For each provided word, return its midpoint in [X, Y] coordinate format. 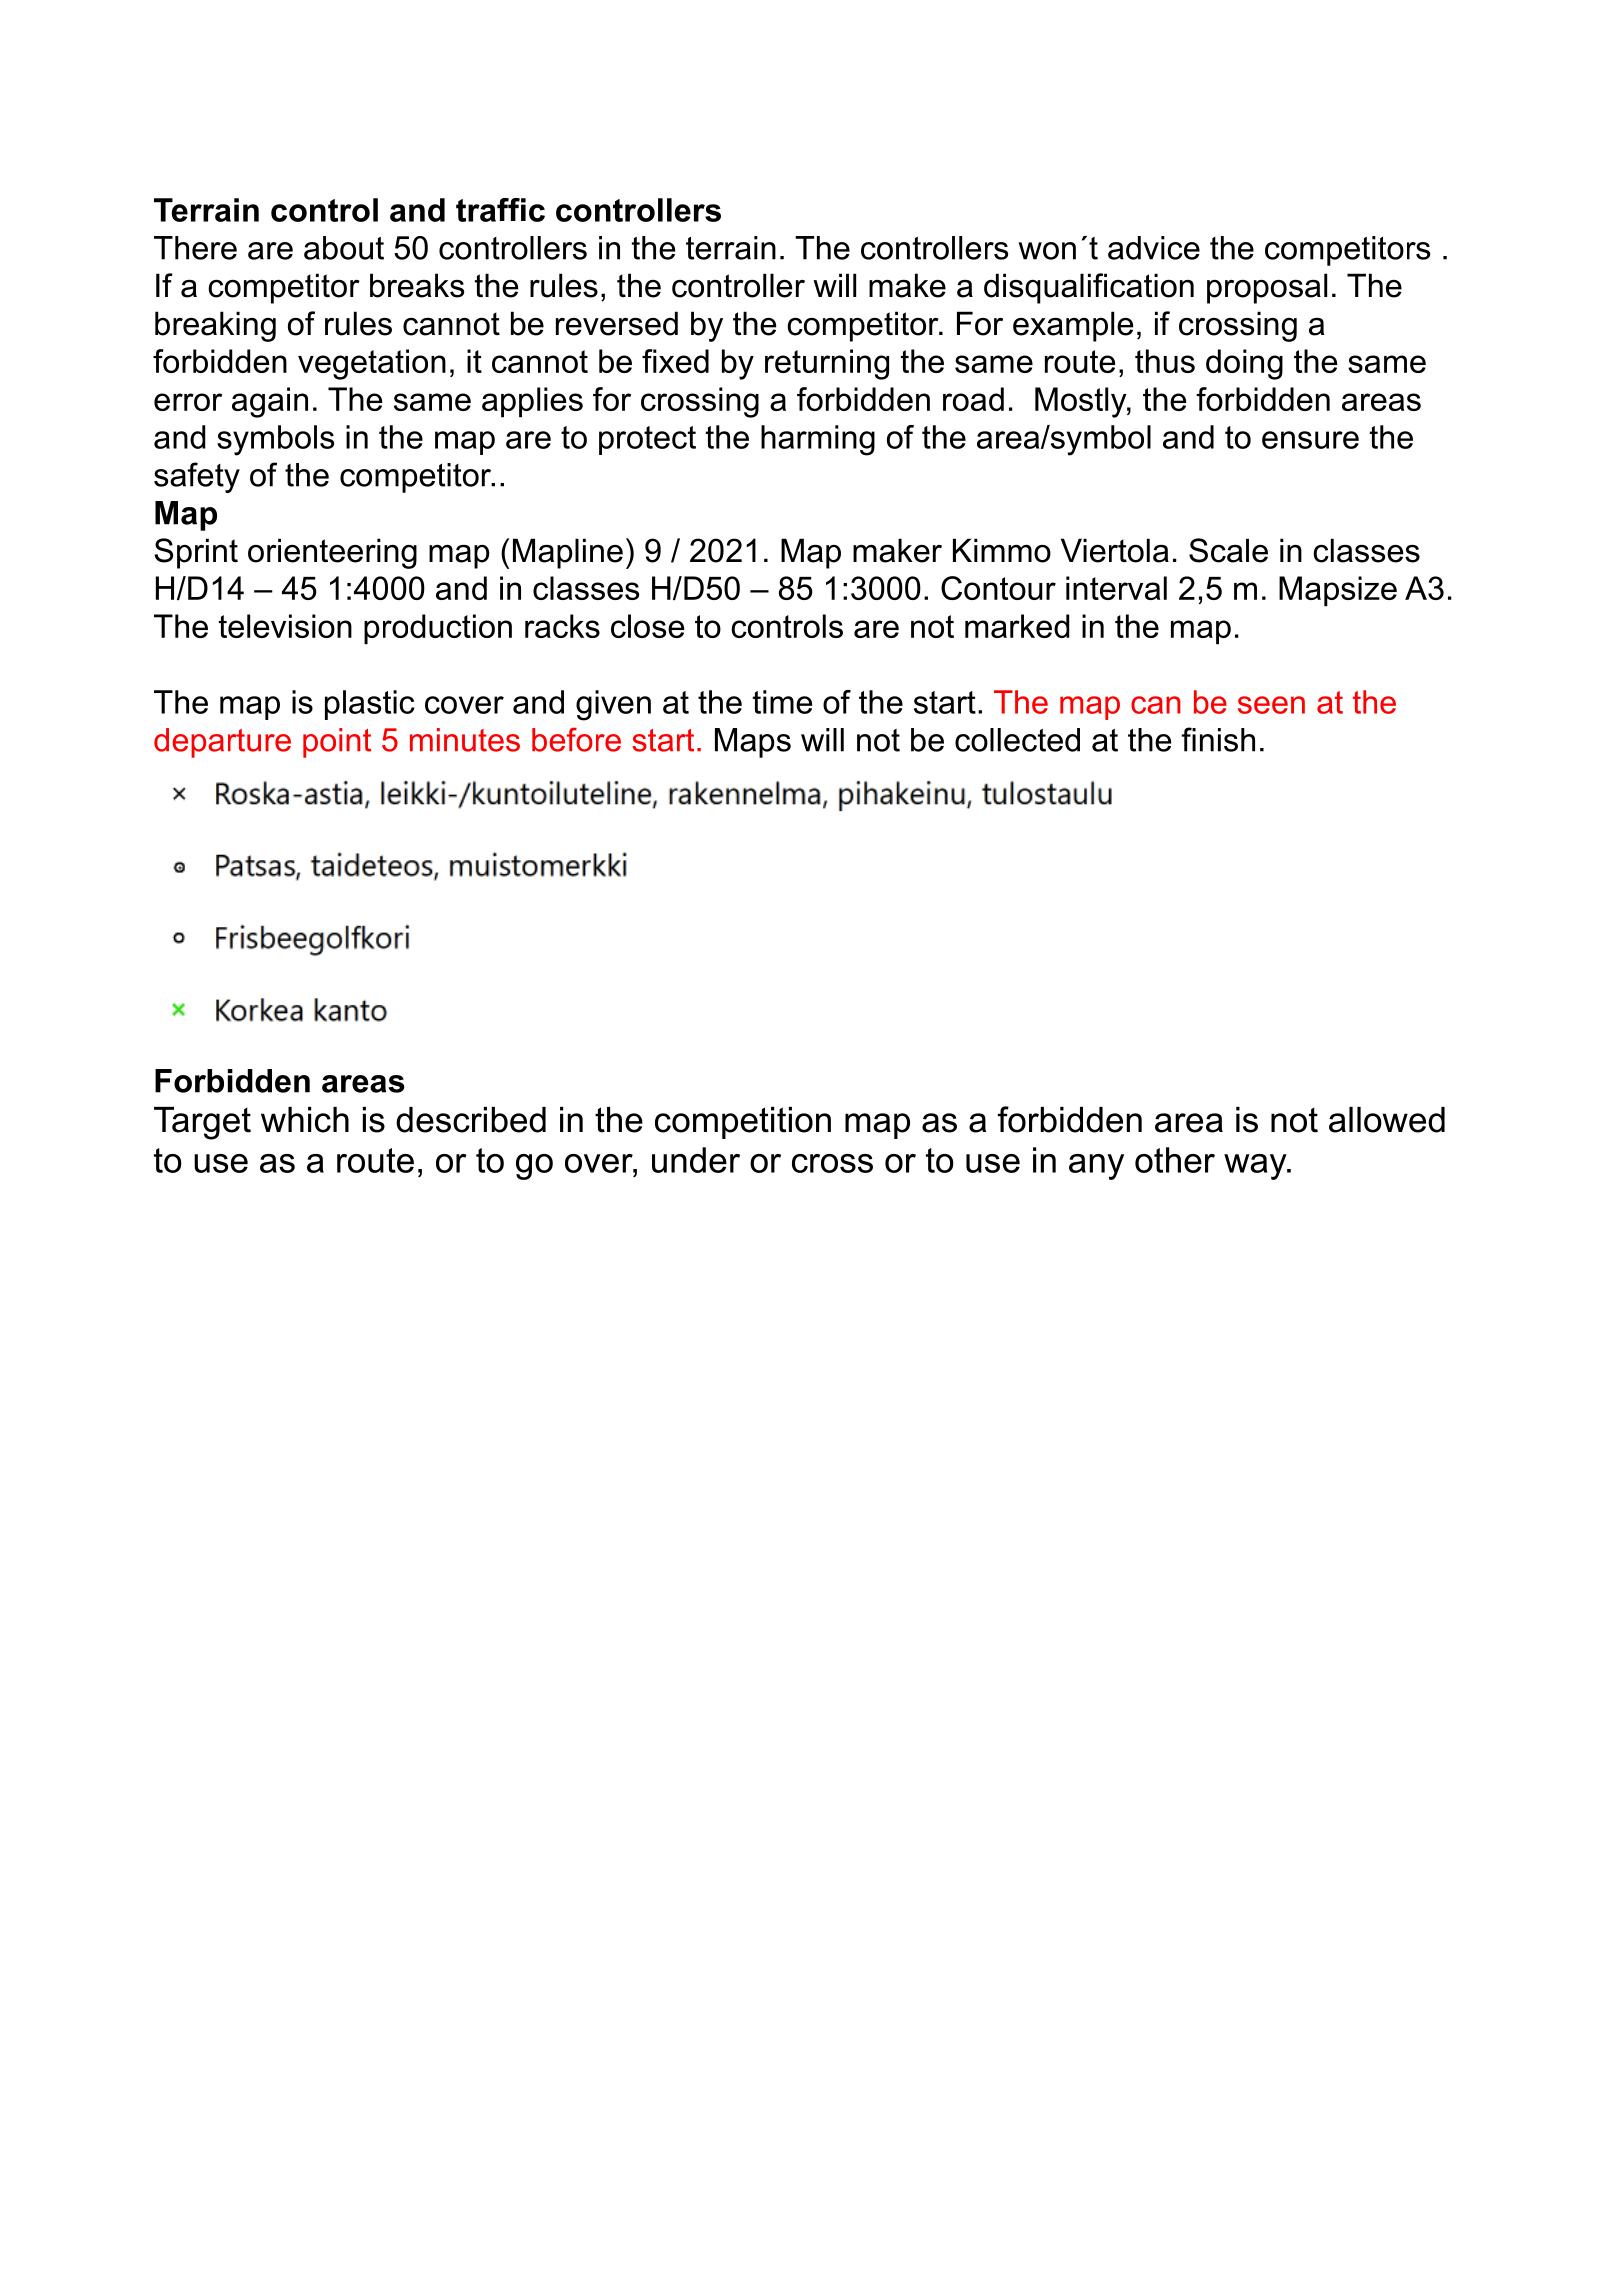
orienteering [332, 553]
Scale [1228, 550]
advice [1154, 248]
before [576, 739]
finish [1218, 739]
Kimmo [1002, 550]
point [337, 743]
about [344, 248]
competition [743, 1123]
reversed [617, 323]
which [305, 1120]
